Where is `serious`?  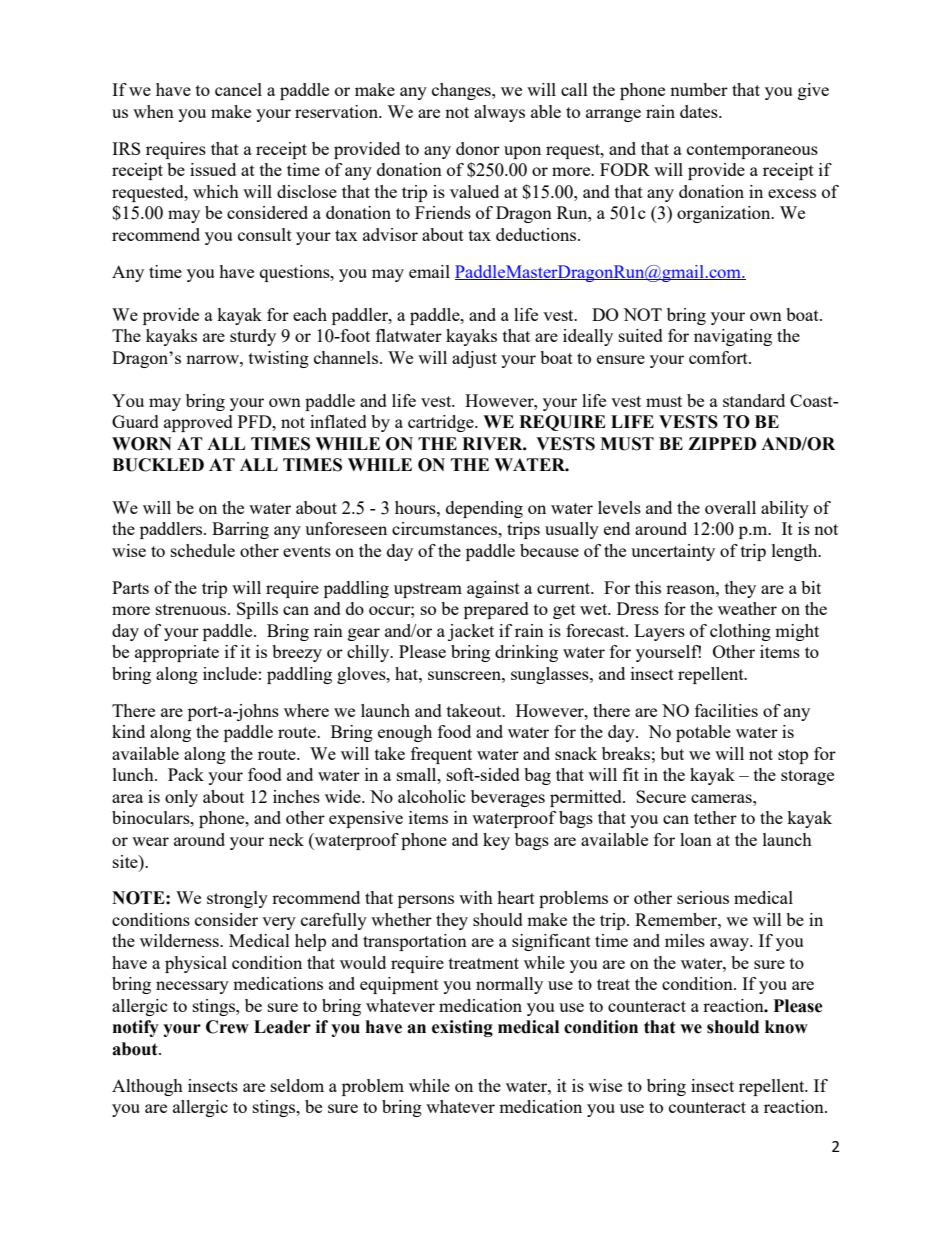 serious is located at coordinates (703, 897).
